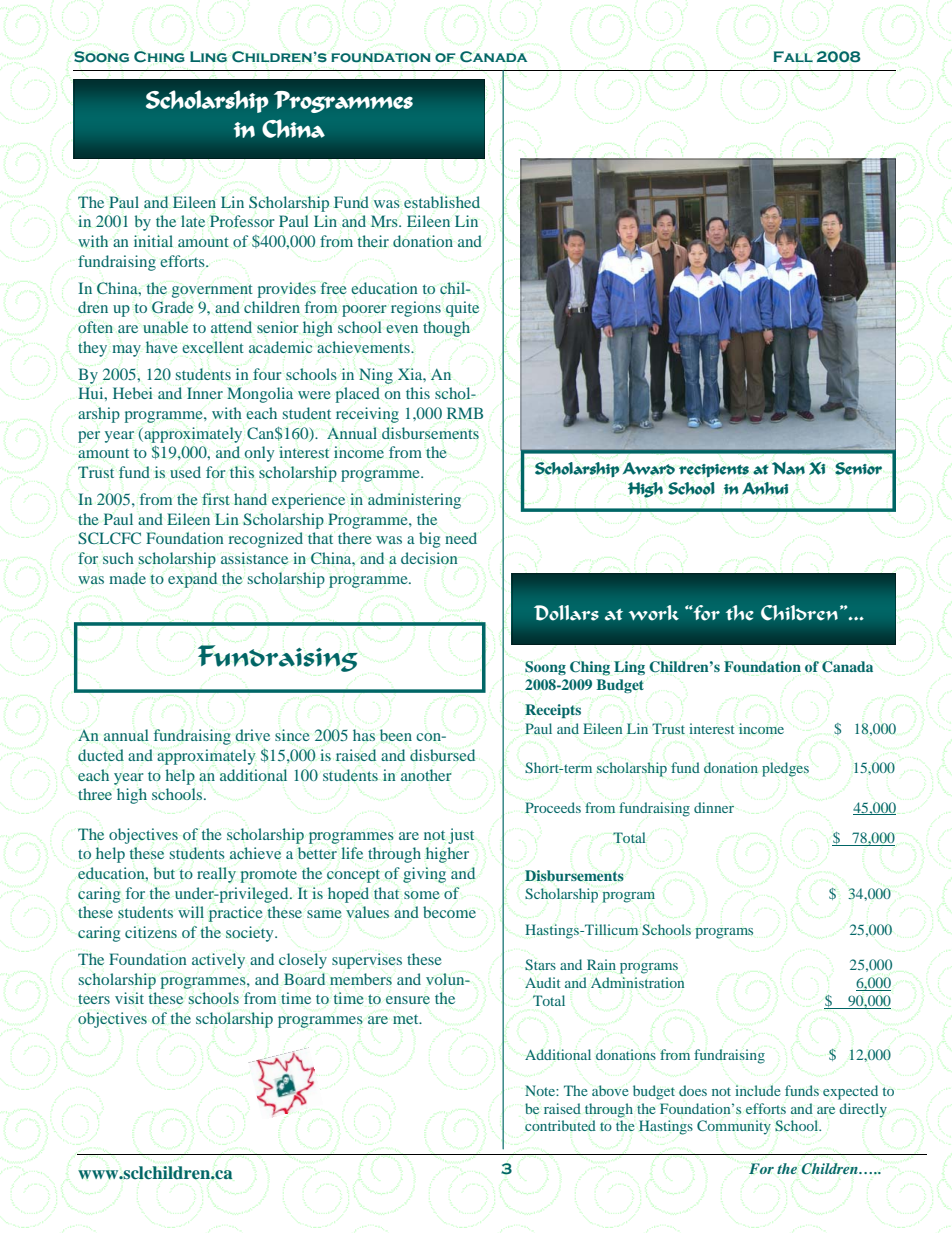 This screenshot has height=1233, width=952. Describe the element at coordinates (429, 558) in the screenshot. I see `decision` at that location.
